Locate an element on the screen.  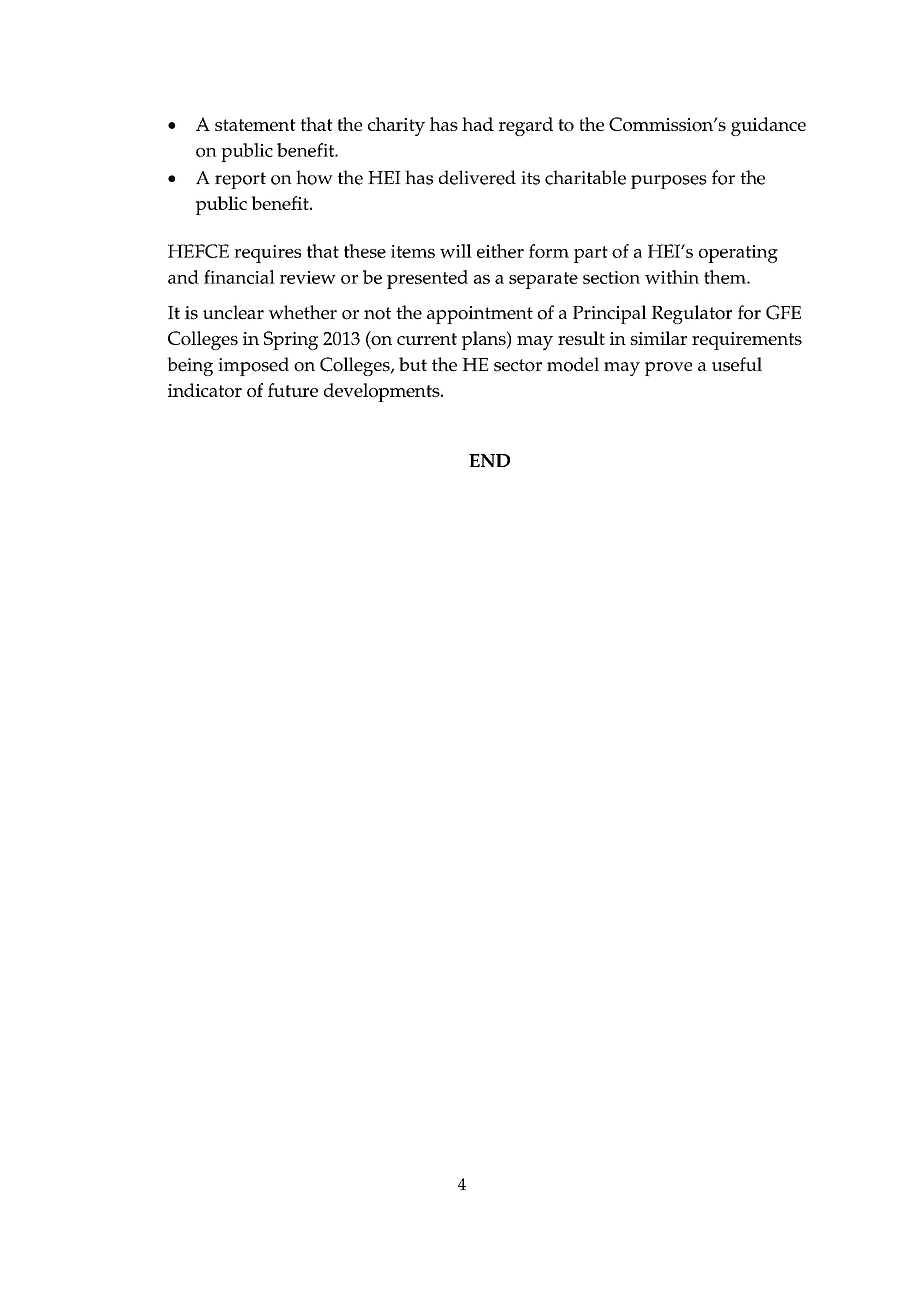
prove is located at coordinates (668, 369).
